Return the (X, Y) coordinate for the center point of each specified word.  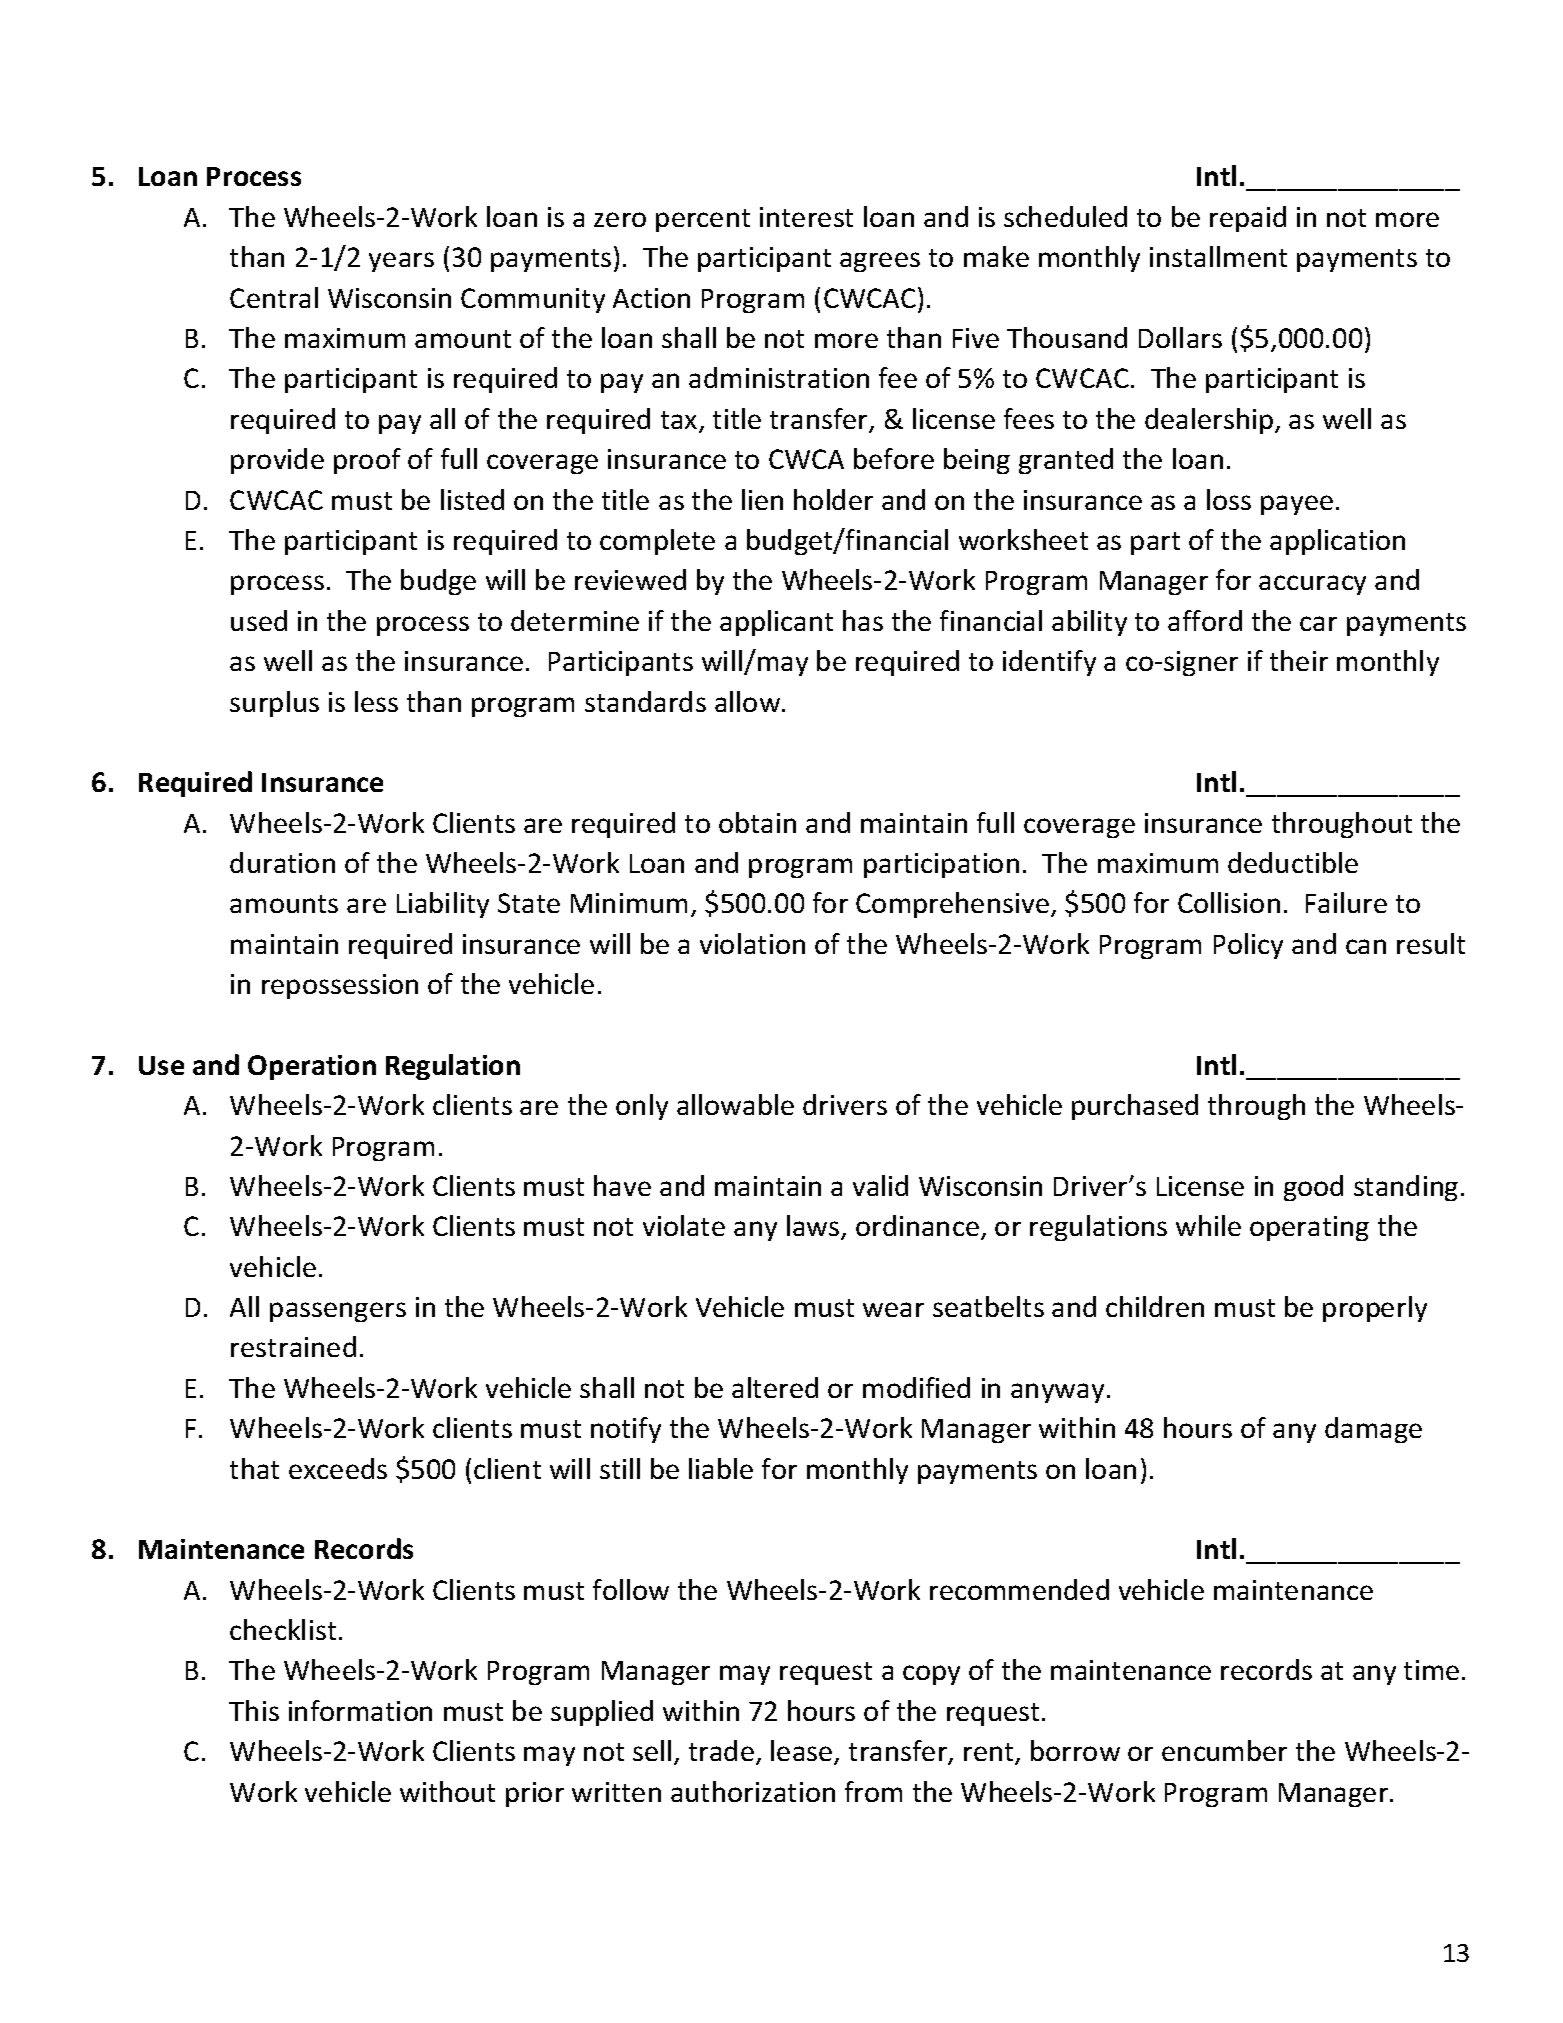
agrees (880, 262)
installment (1218, 256)
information (360, 1710)
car (1318, 623)
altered (775, 1387)
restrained (293, 1346)
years (401, 262)
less (376, 701)
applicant (776, 623)
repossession (340, 986)
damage (1373, 1430)
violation (752, 943)
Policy (1248, 946)
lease (803, 1752)
